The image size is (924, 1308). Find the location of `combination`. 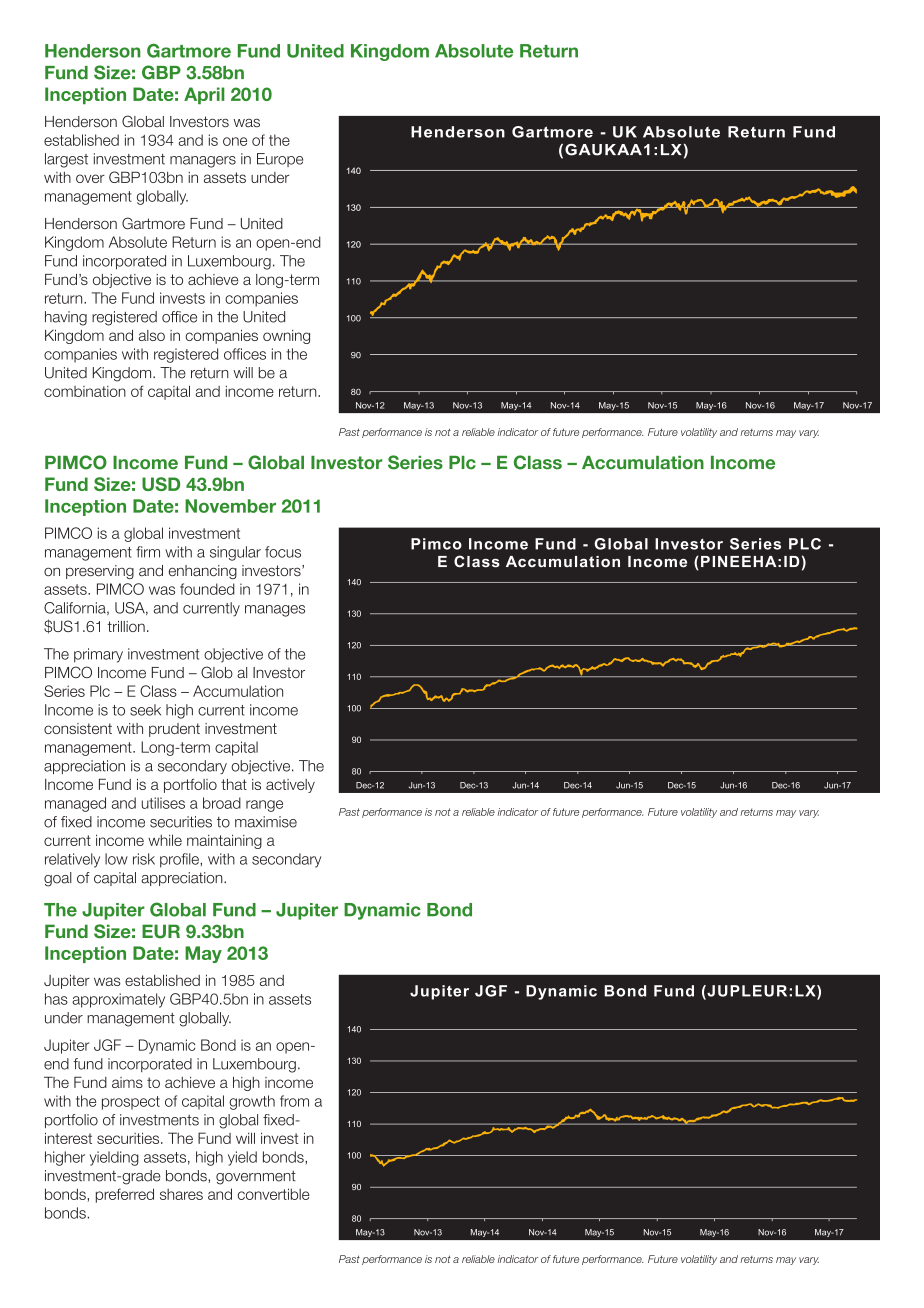

combination is located at coordinates (85, 391).
